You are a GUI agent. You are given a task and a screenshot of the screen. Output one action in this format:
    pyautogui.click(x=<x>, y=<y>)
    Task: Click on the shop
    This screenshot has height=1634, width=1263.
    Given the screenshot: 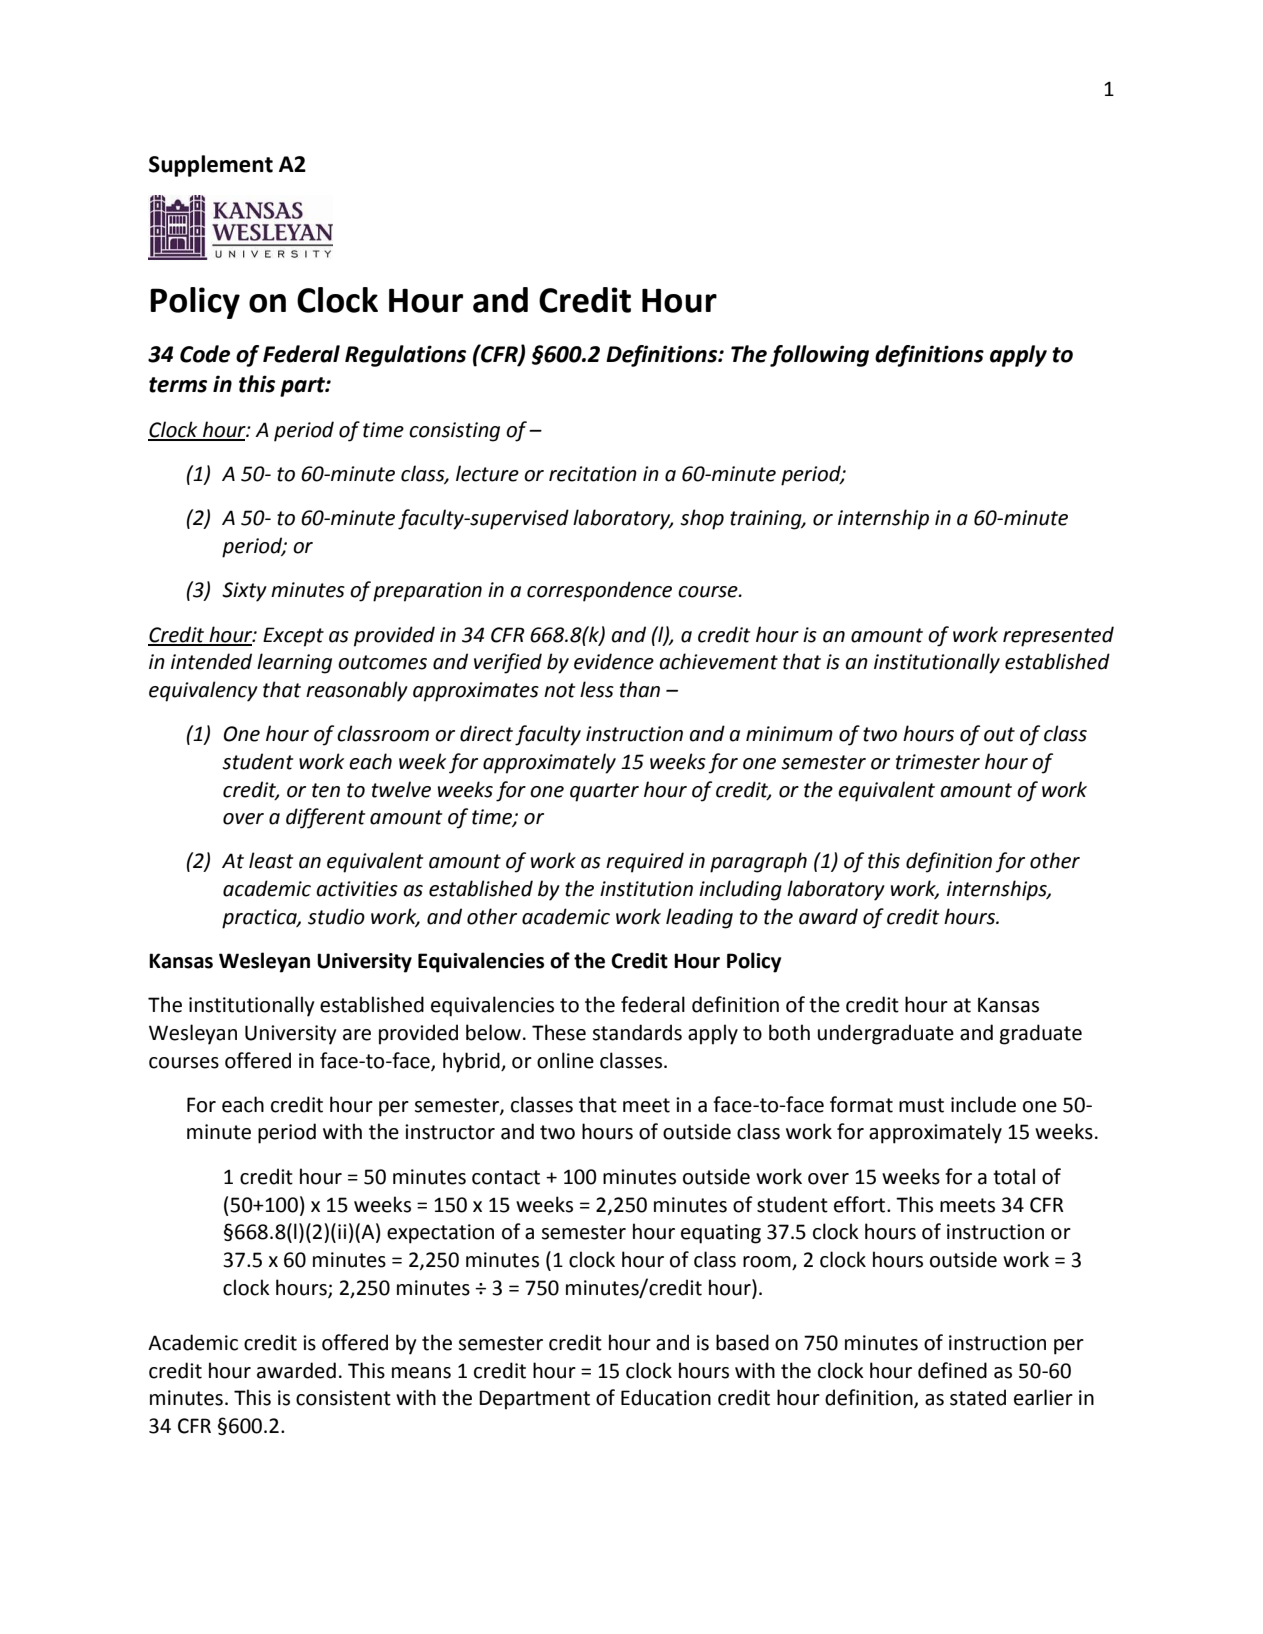 What is the action you would take?
    pyautogui.click(x=702, y=519)
